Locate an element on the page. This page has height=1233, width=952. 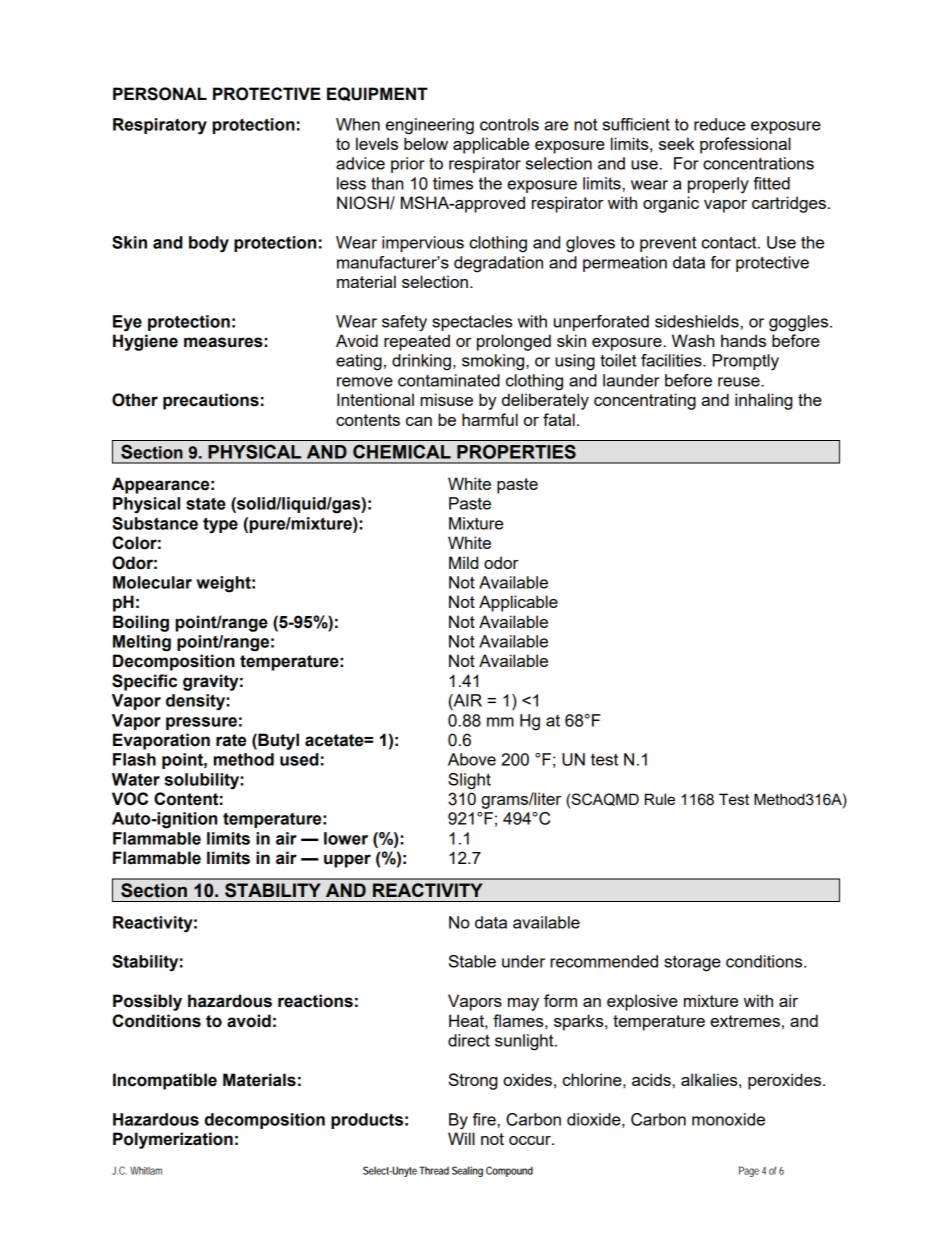
Possibly is located at coordinates (147, 1002).
